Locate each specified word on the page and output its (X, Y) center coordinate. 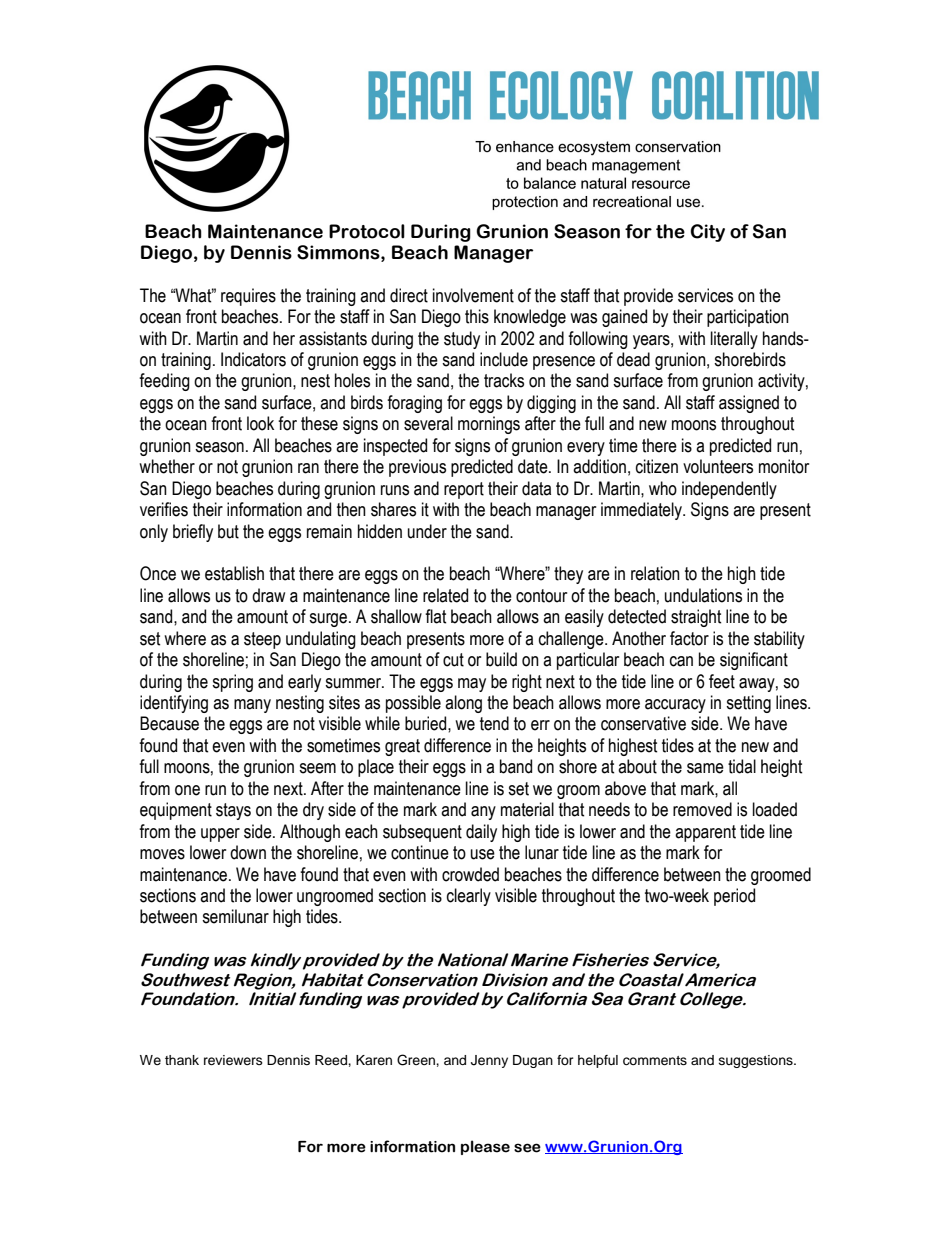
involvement (473, 295)
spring (232, 683)
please (485, 1147)
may (472, 685)
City (708, 233)
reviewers (233, 1060)
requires (248, 297)
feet (722, 681)
